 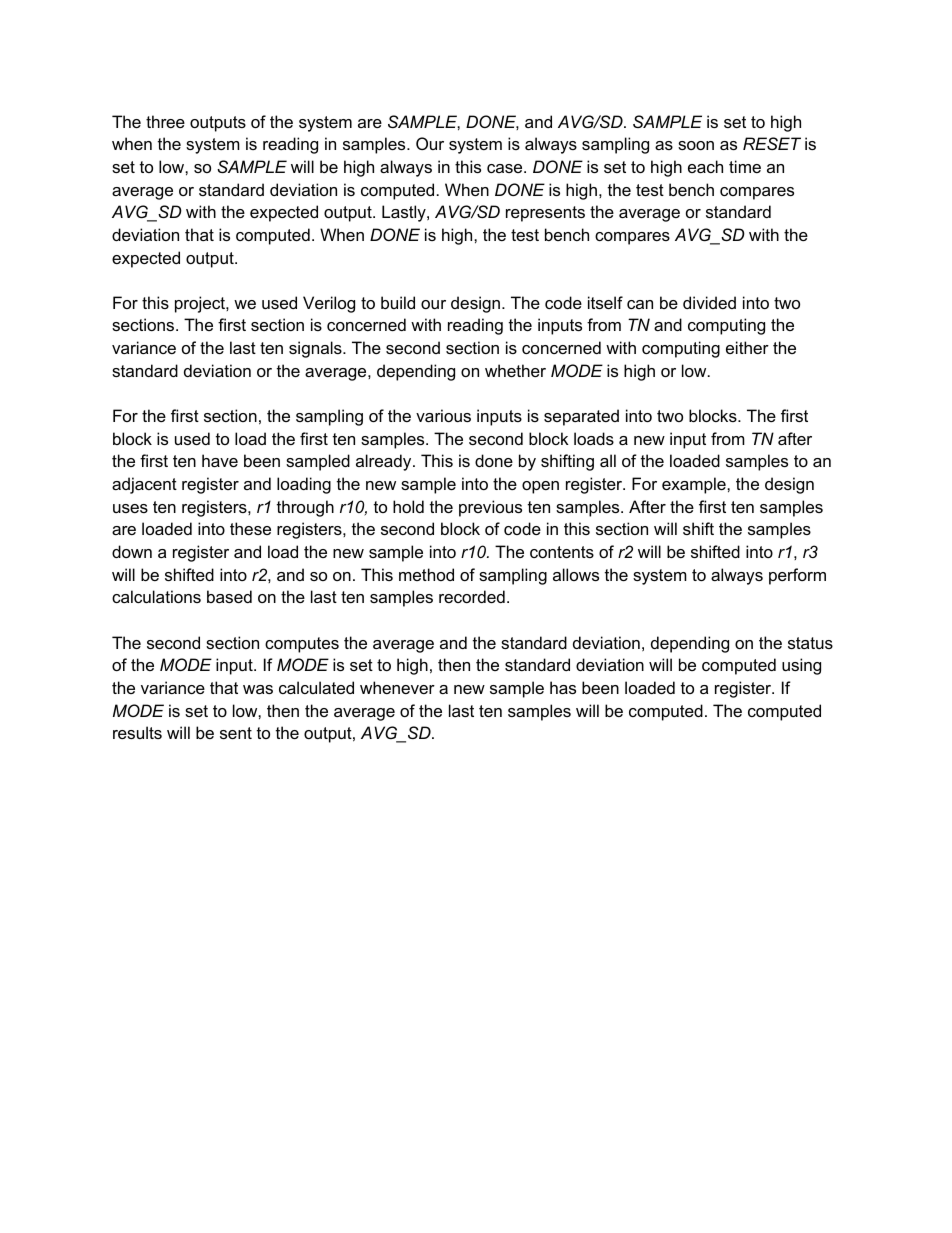 What do you see at coordinates (695, 485) in the screenshot?
I see `example` at bounding box center [695, 485].
